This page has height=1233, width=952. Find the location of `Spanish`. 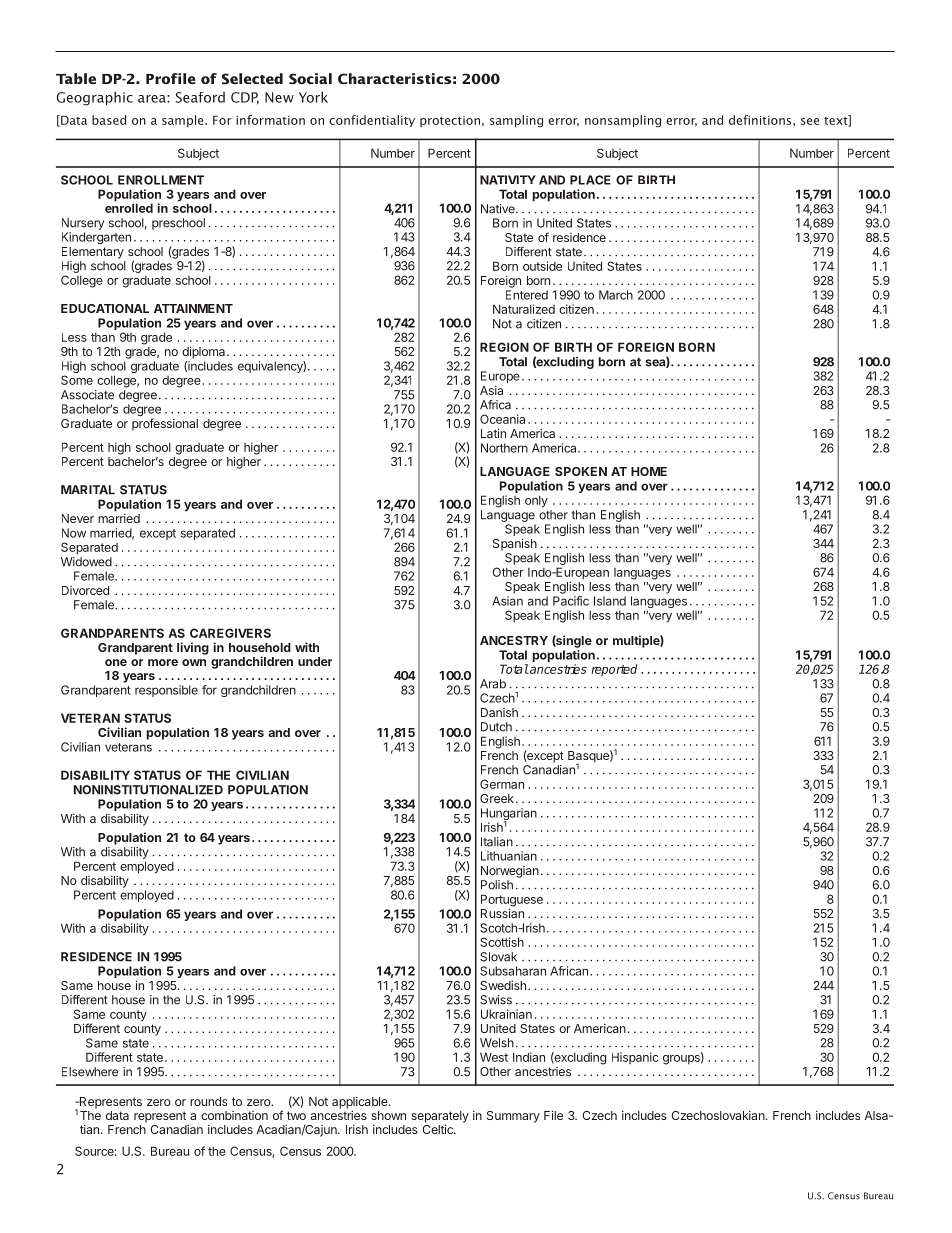

Spanish is located at coordinates (515, 544).
